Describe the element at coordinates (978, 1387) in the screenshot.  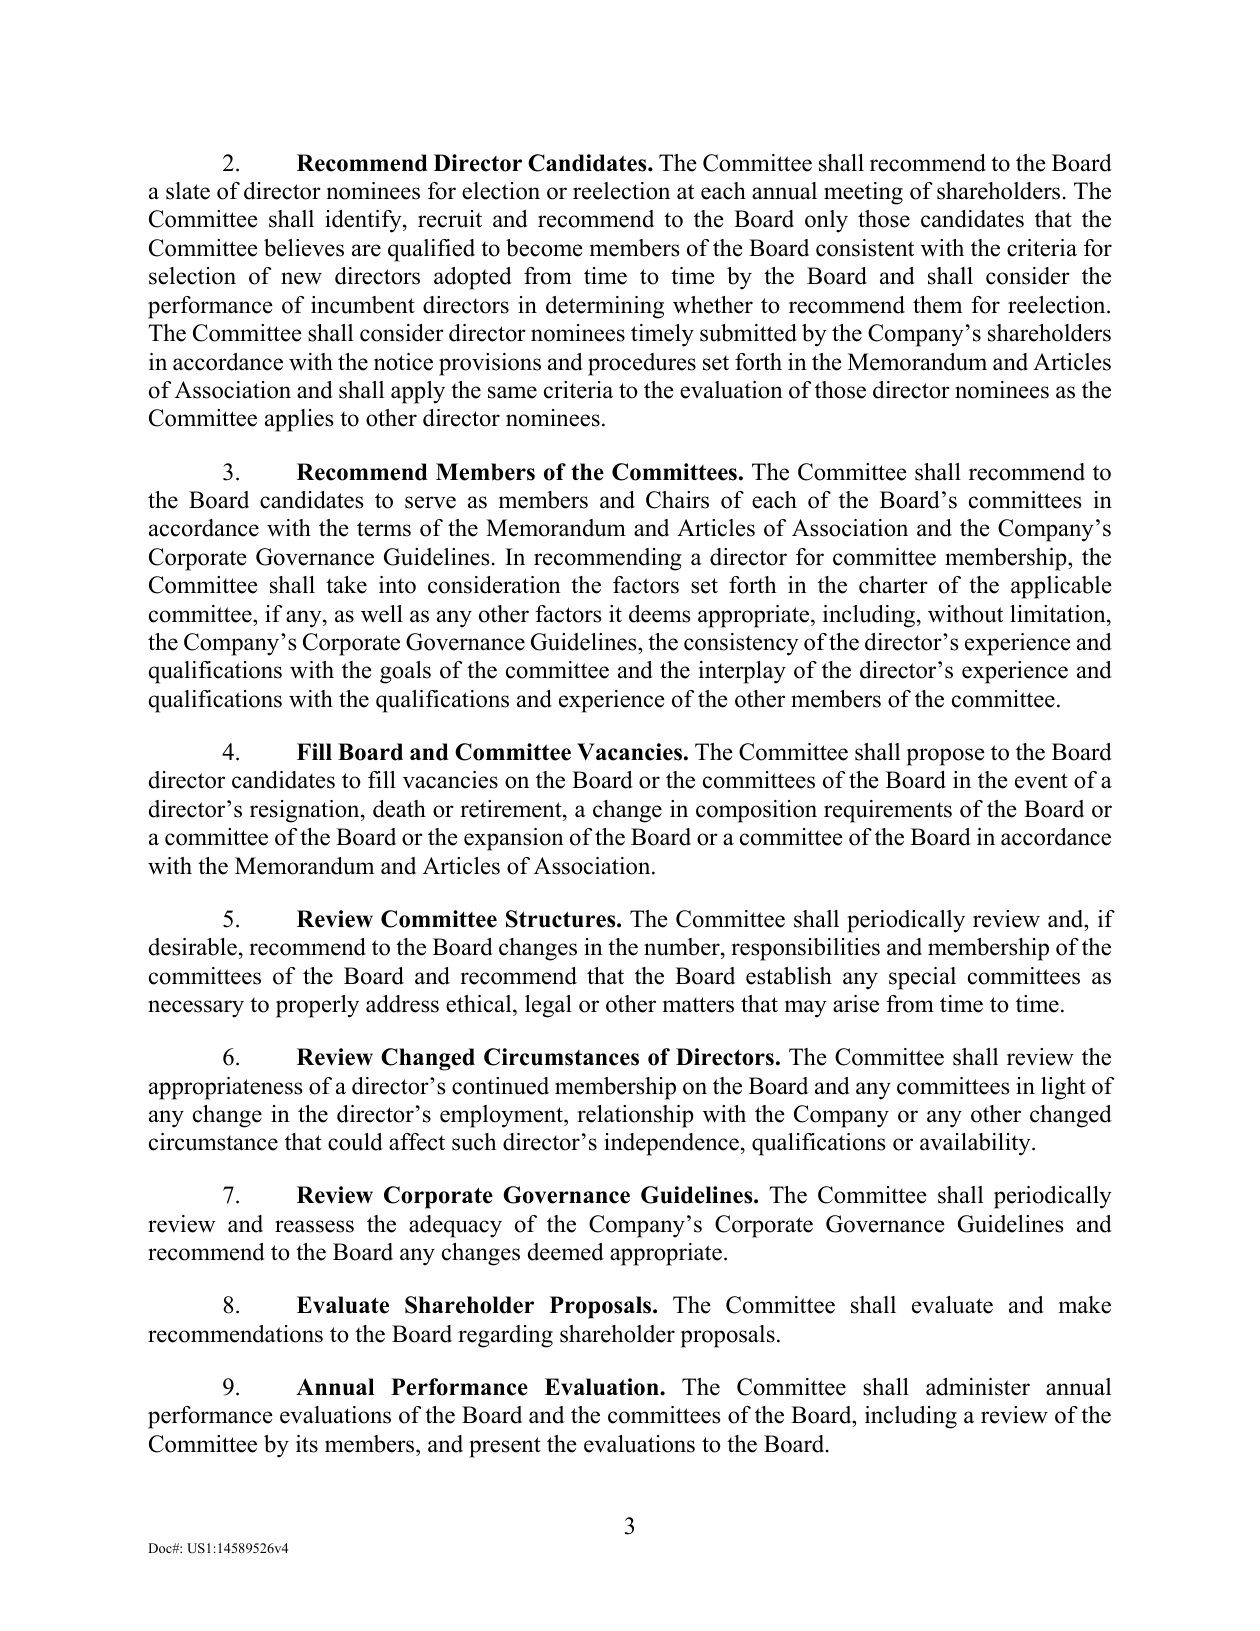
I see `administer` at that location.
